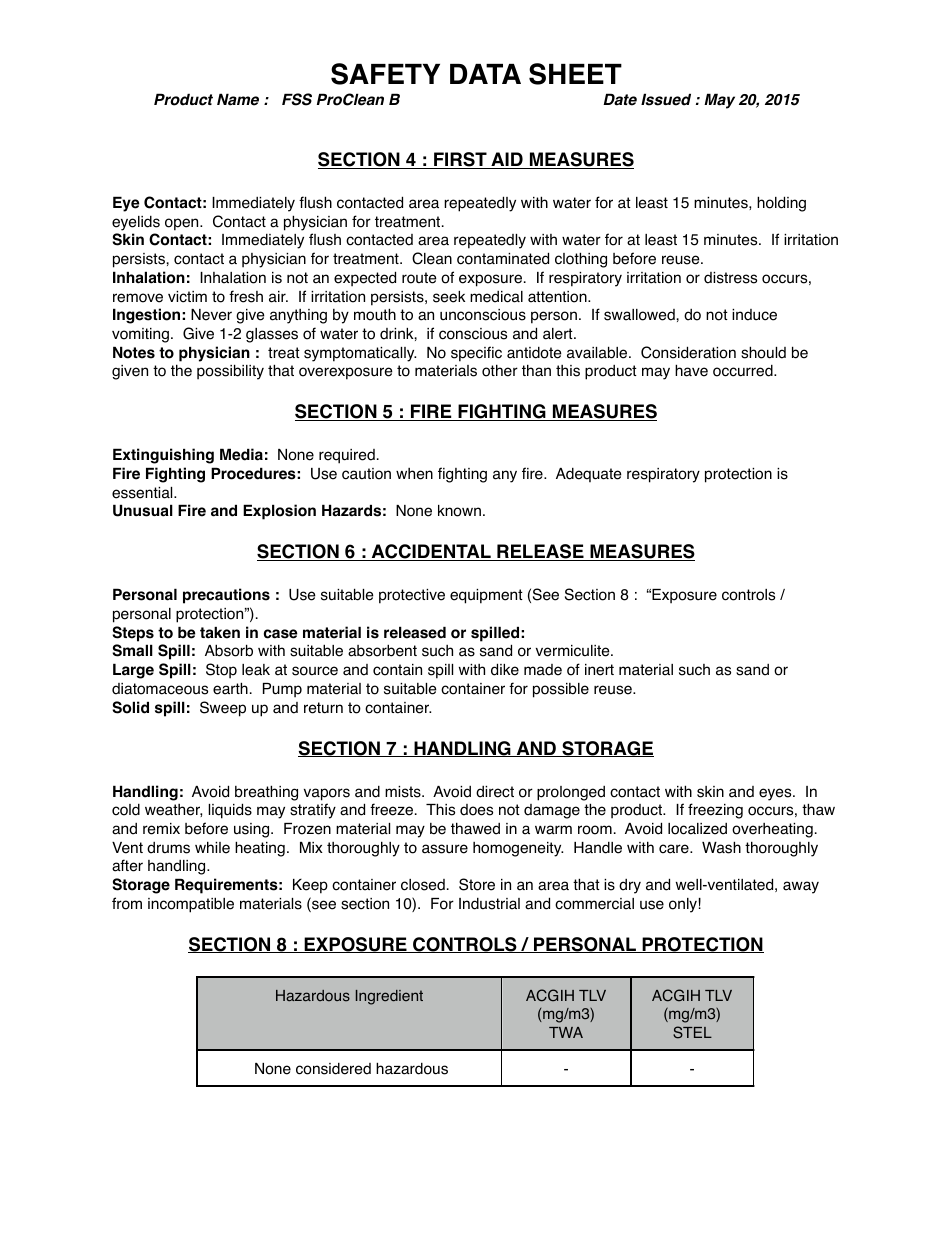 This screenshot has height=1233, width=952. Describe the element at coordinates (230, 811) in the screenshot. I see `liquids` at that location.
